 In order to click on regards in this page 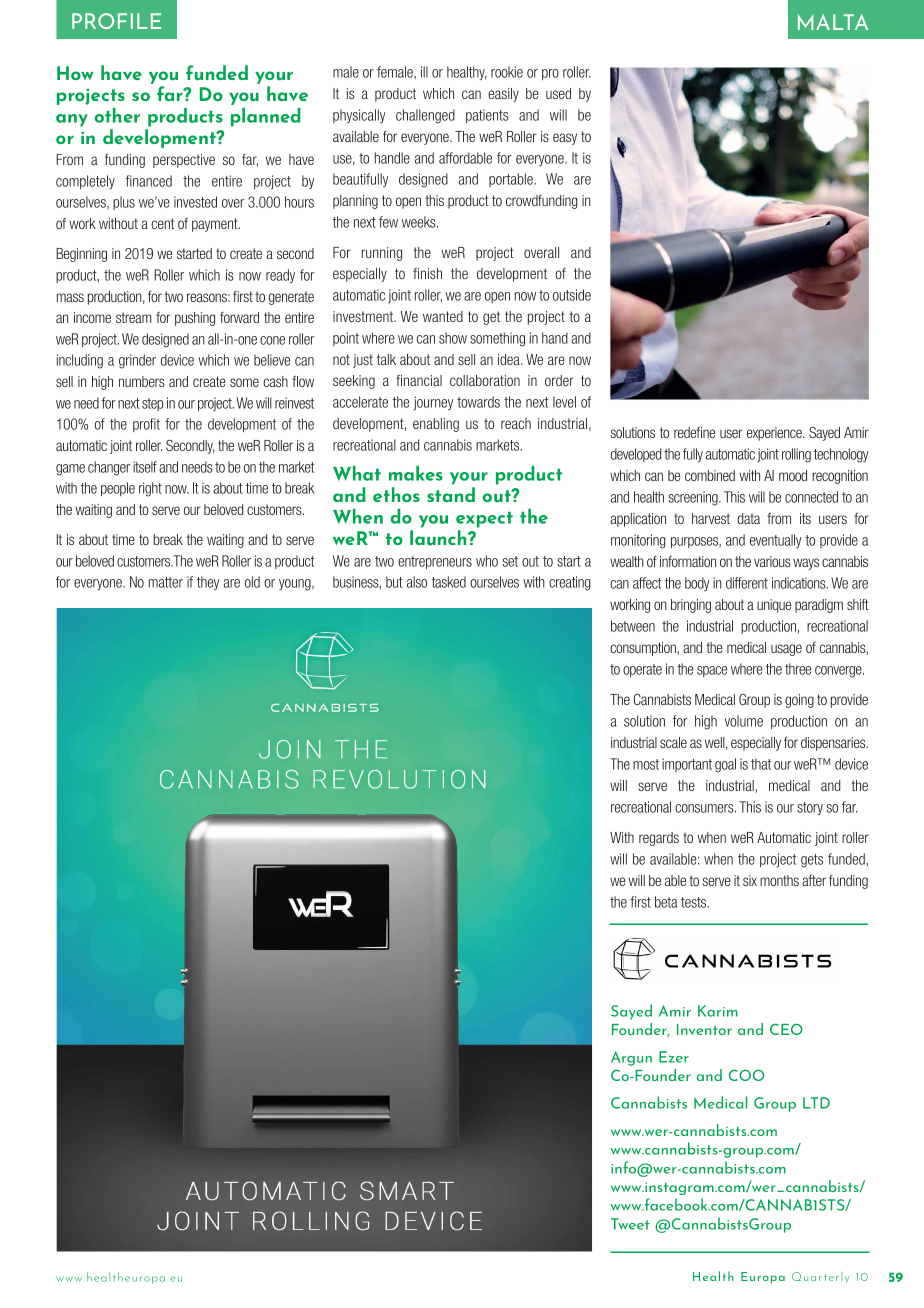, I will do `click(659, 839)`.
